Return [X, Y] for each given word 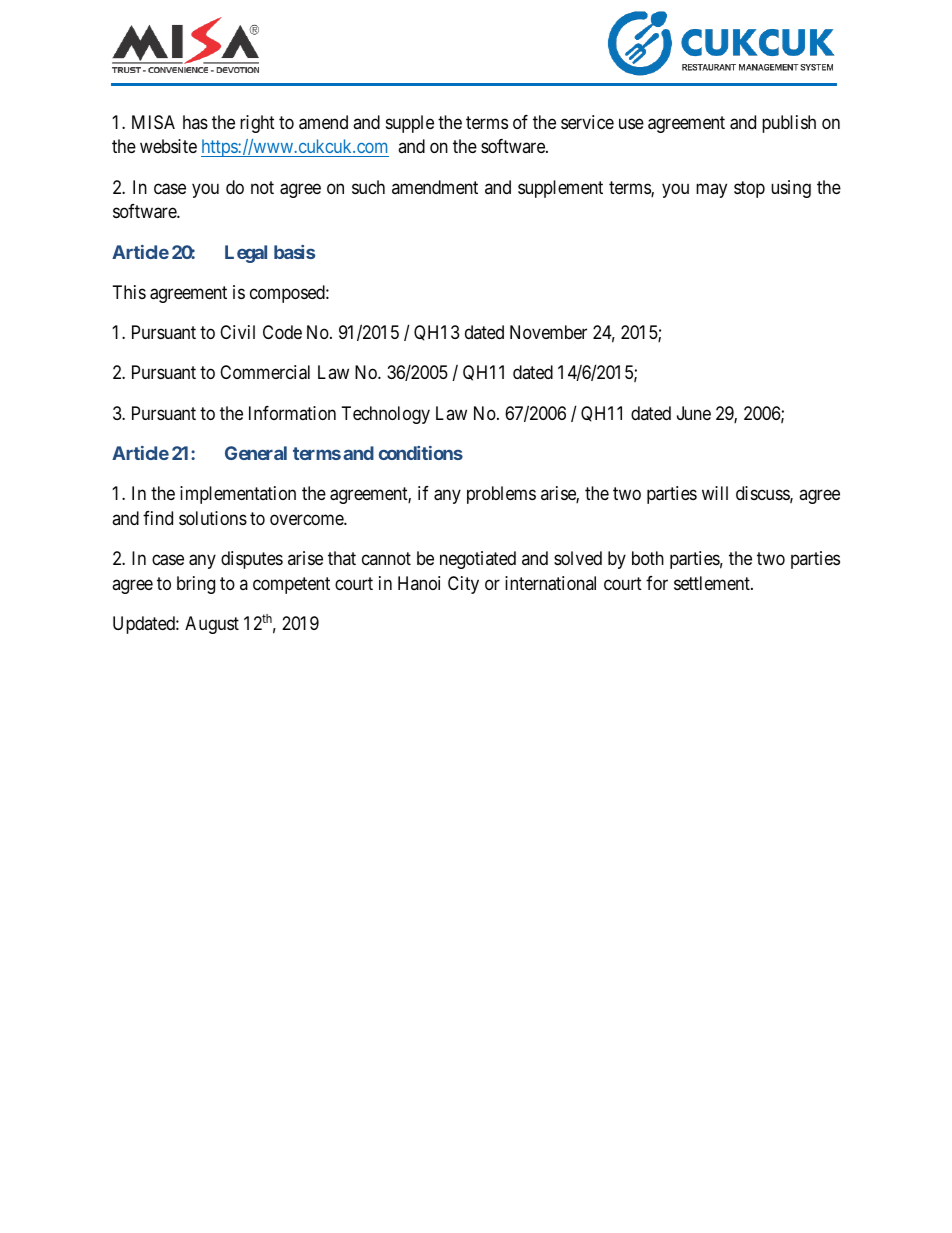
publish [789, 124]
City [463, 585]
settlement [713, 583]
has [195, 122]
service [587, 122]
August [212, 625]
